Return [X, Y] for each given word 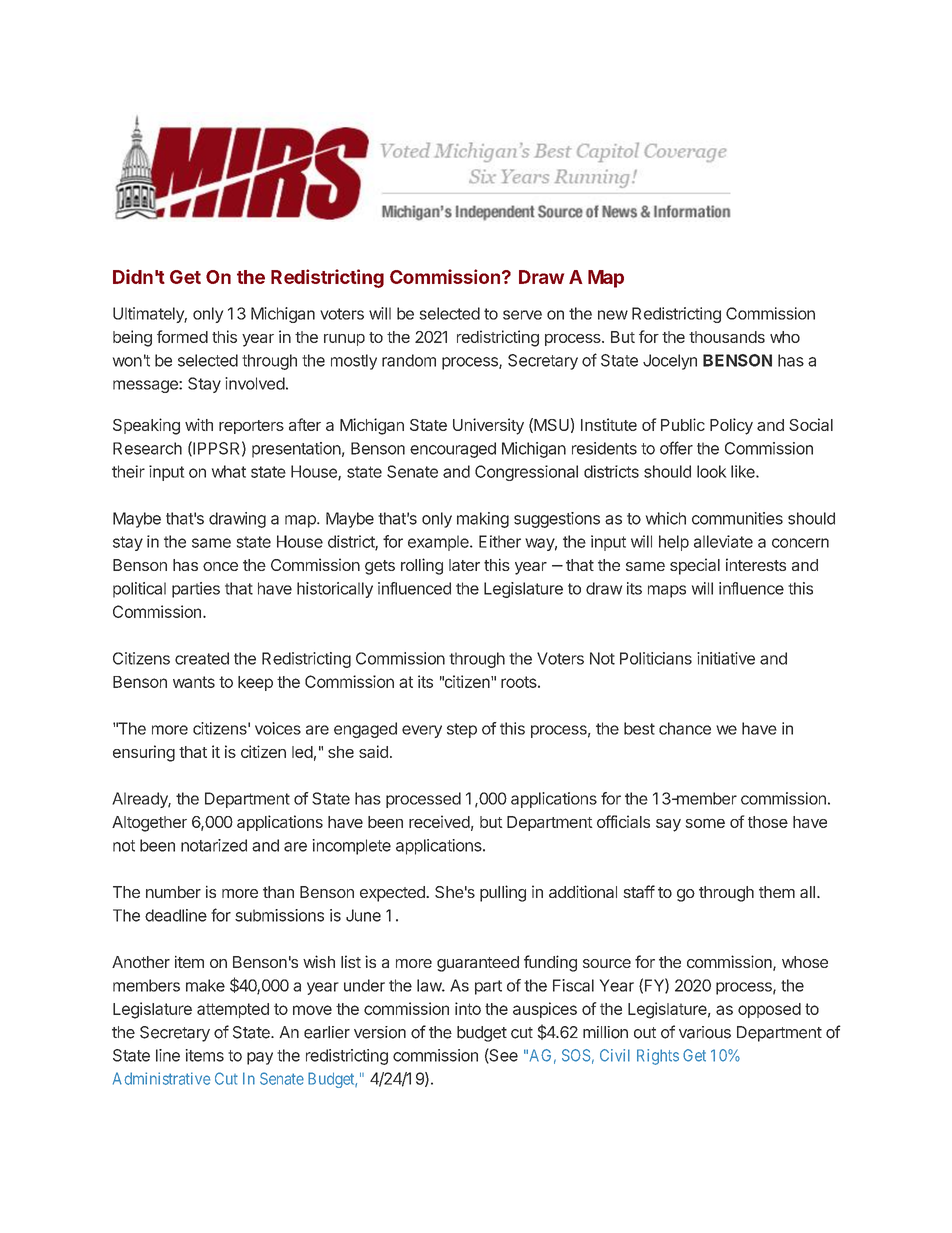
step [462, 730]
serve [522, 315]
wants [194, 682]
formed [182, 336]
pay [260, 1058]
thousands [727, 337]
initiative [726, 658]
